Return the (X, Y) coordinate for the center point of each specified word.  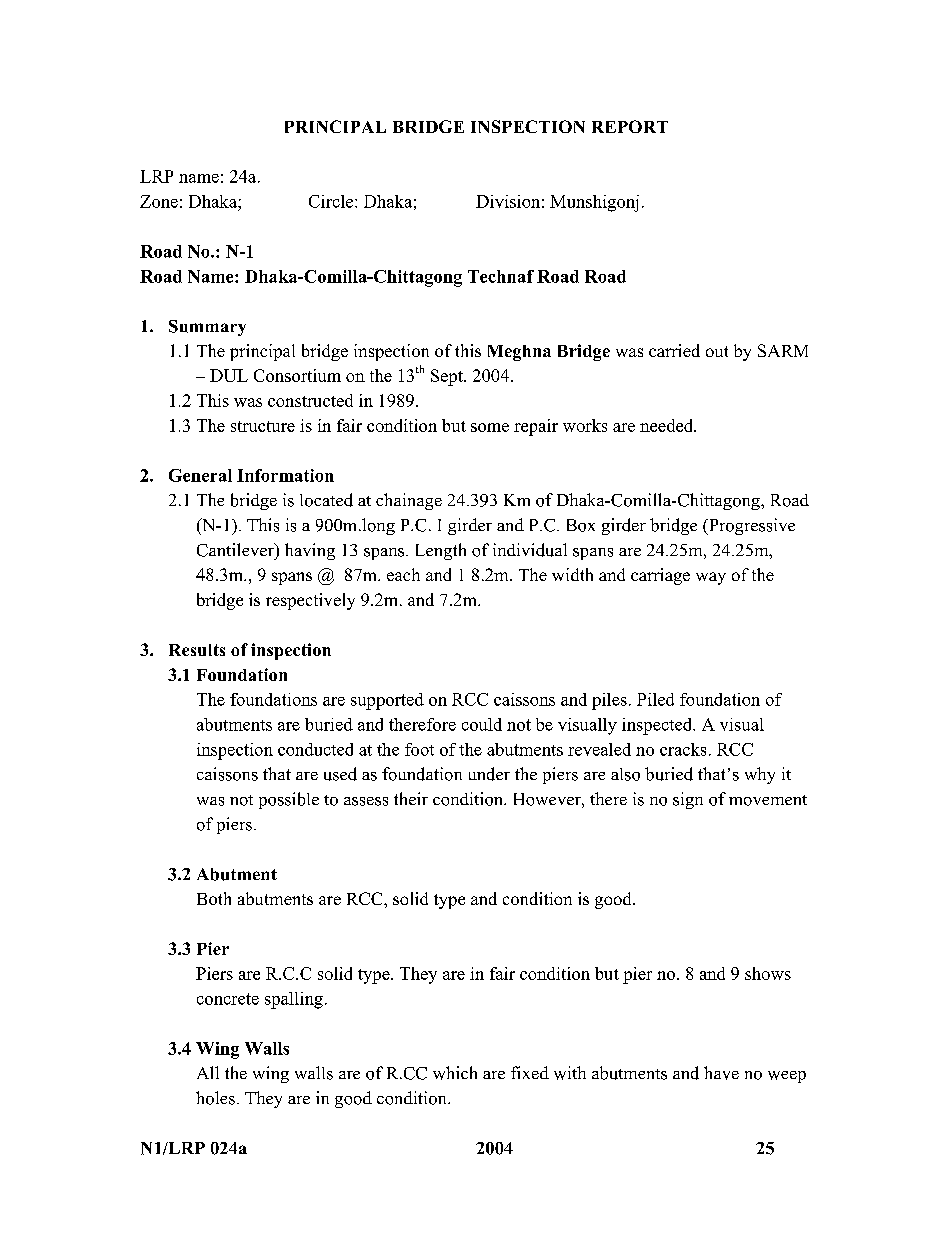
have (721, 1073)
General (200, 475)
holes (215, 1098)
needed (668, 425)
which (455, 1073)
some (490, 427)
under (489, 774)
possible (289, 800)
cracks (683, 749)
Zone (159, 201)
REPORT (630, 126)
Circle (332, 201)
